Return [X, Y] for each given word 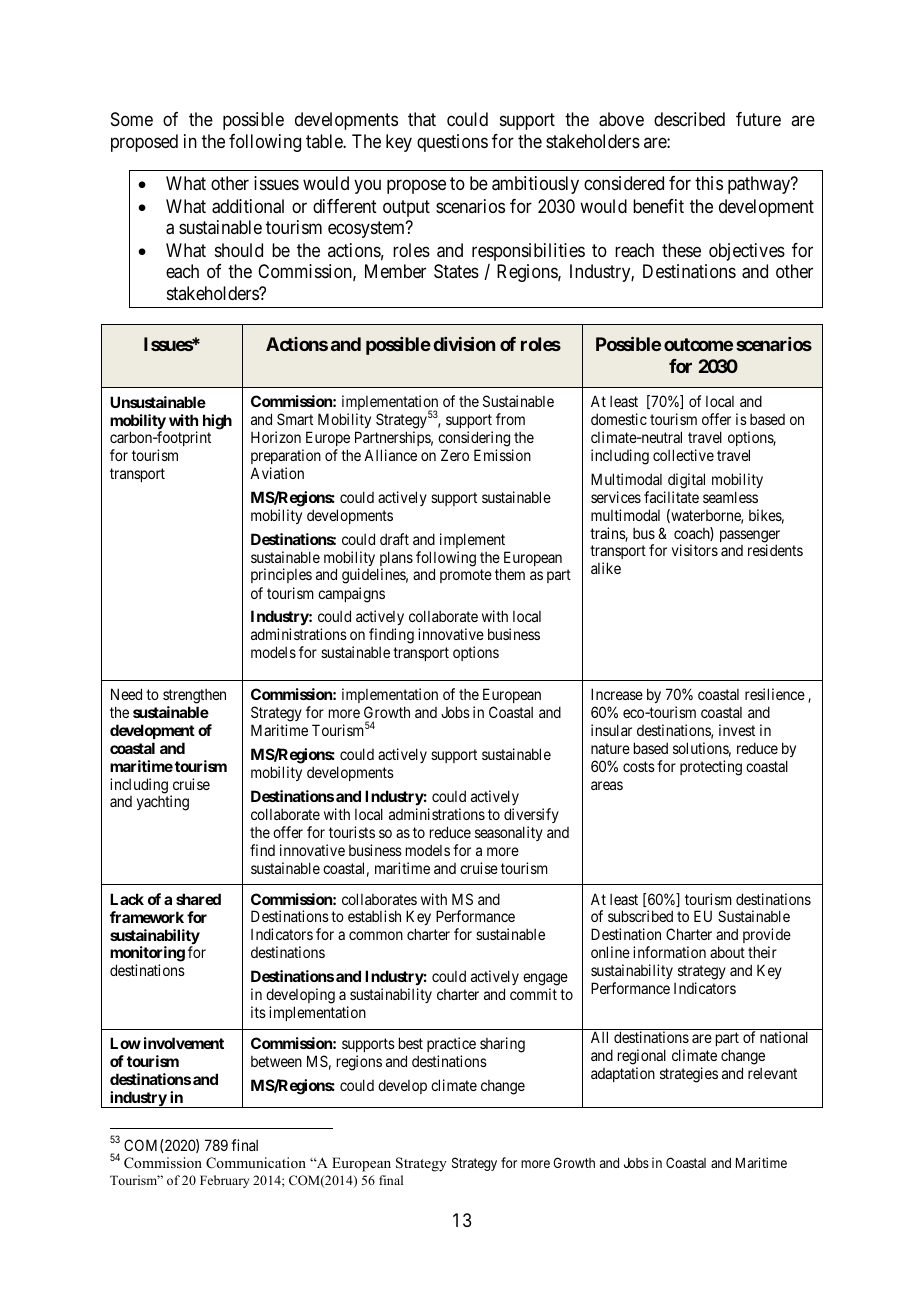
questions [452, 143]
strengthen [194, 698]
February [224, 1181]
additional [248, 206]
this [709, 183]
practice [451, 1044]
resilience [775, 694]
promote [466, 576]
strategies [689, 1075]
